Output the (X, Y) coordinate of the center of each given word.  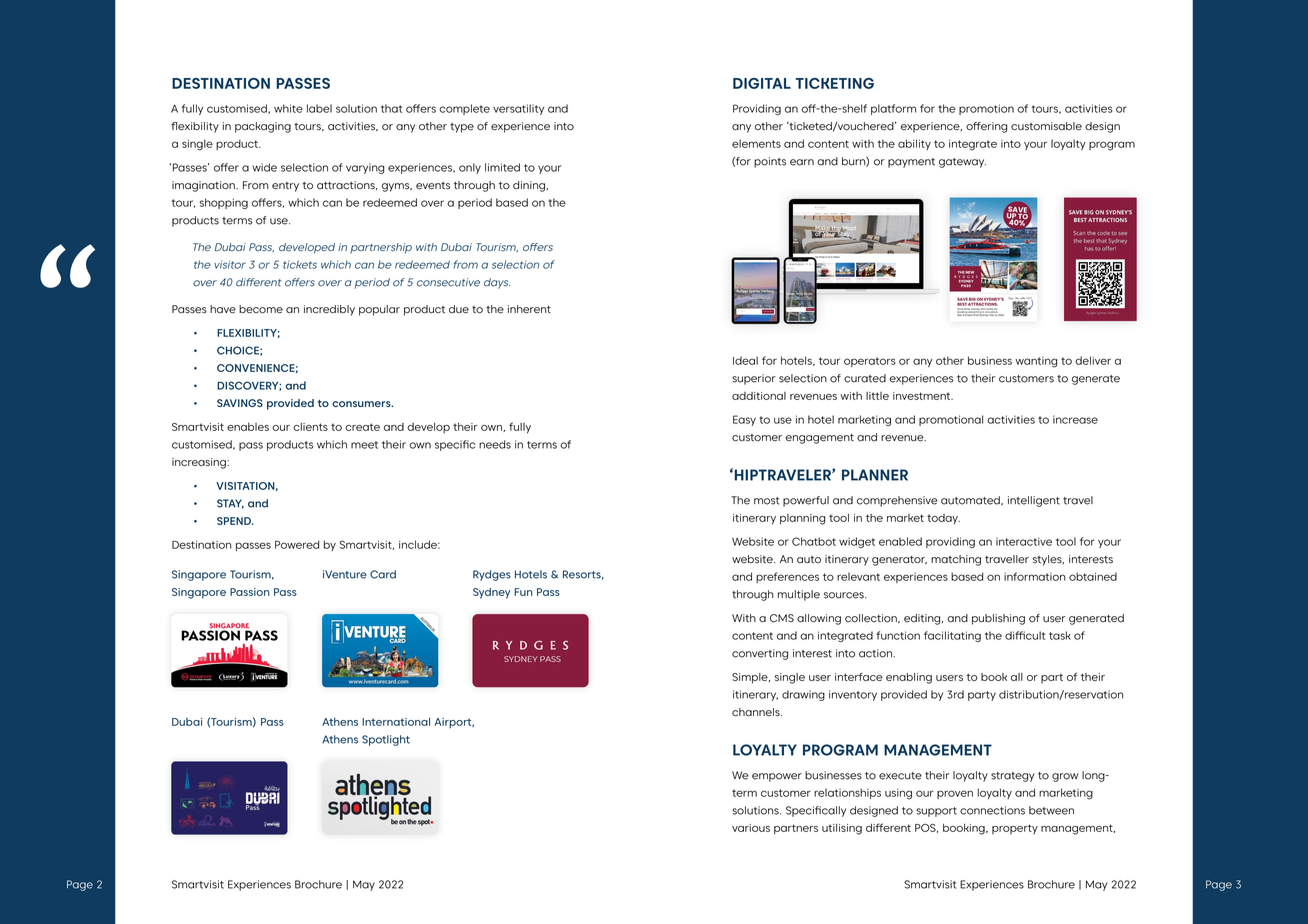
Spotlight (386, 740)
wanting (1036, 362)
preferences (787, 577)
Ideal (745, 360)
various (751, 828)
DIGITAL (762, 83)
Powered (297, 544)
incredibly (329, 310)
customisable (1046, 126)
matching (956, 560)
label (319, 108)
